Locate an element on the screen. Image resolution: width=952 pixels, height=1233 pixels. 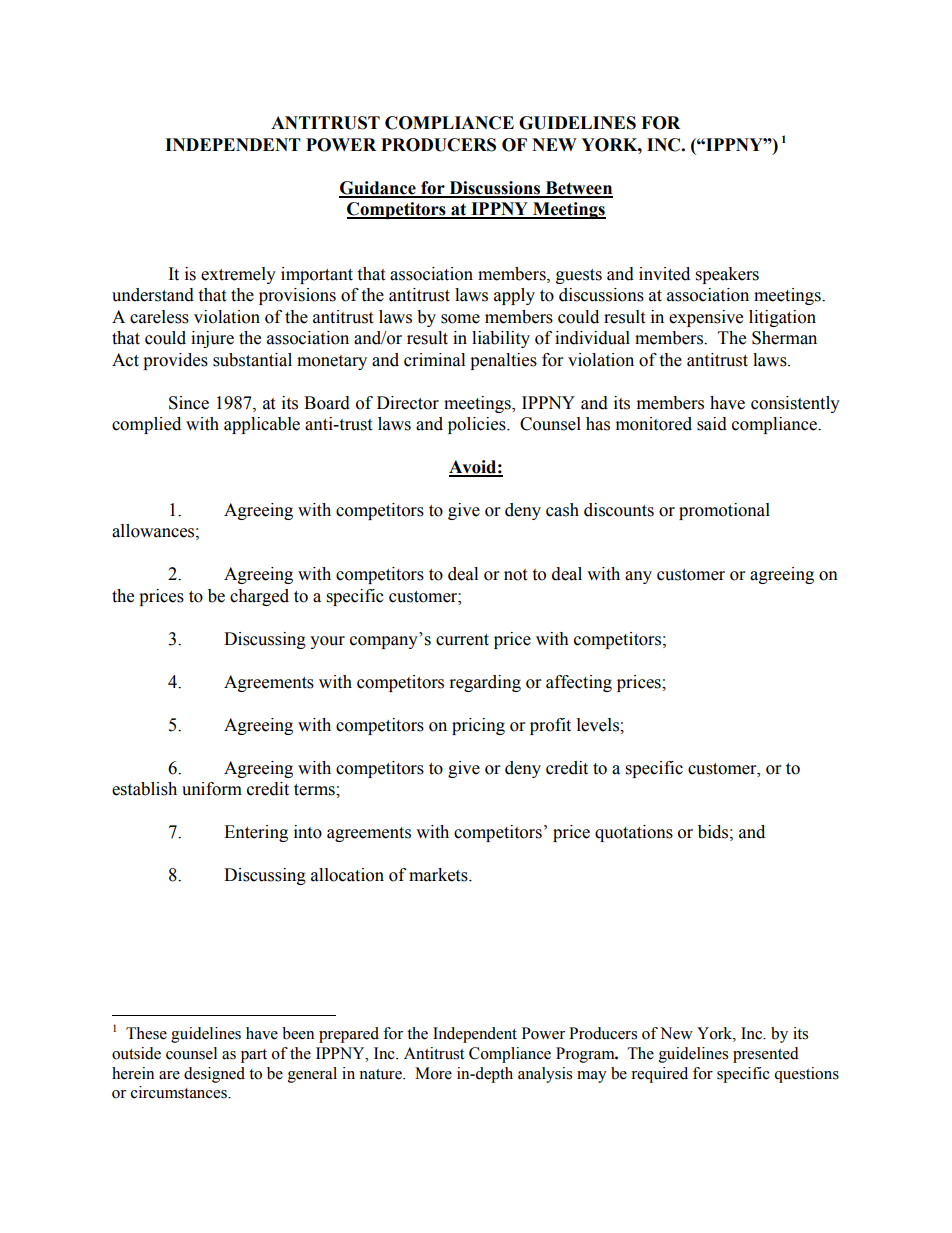
More is located at coordinates (433, 1073).
